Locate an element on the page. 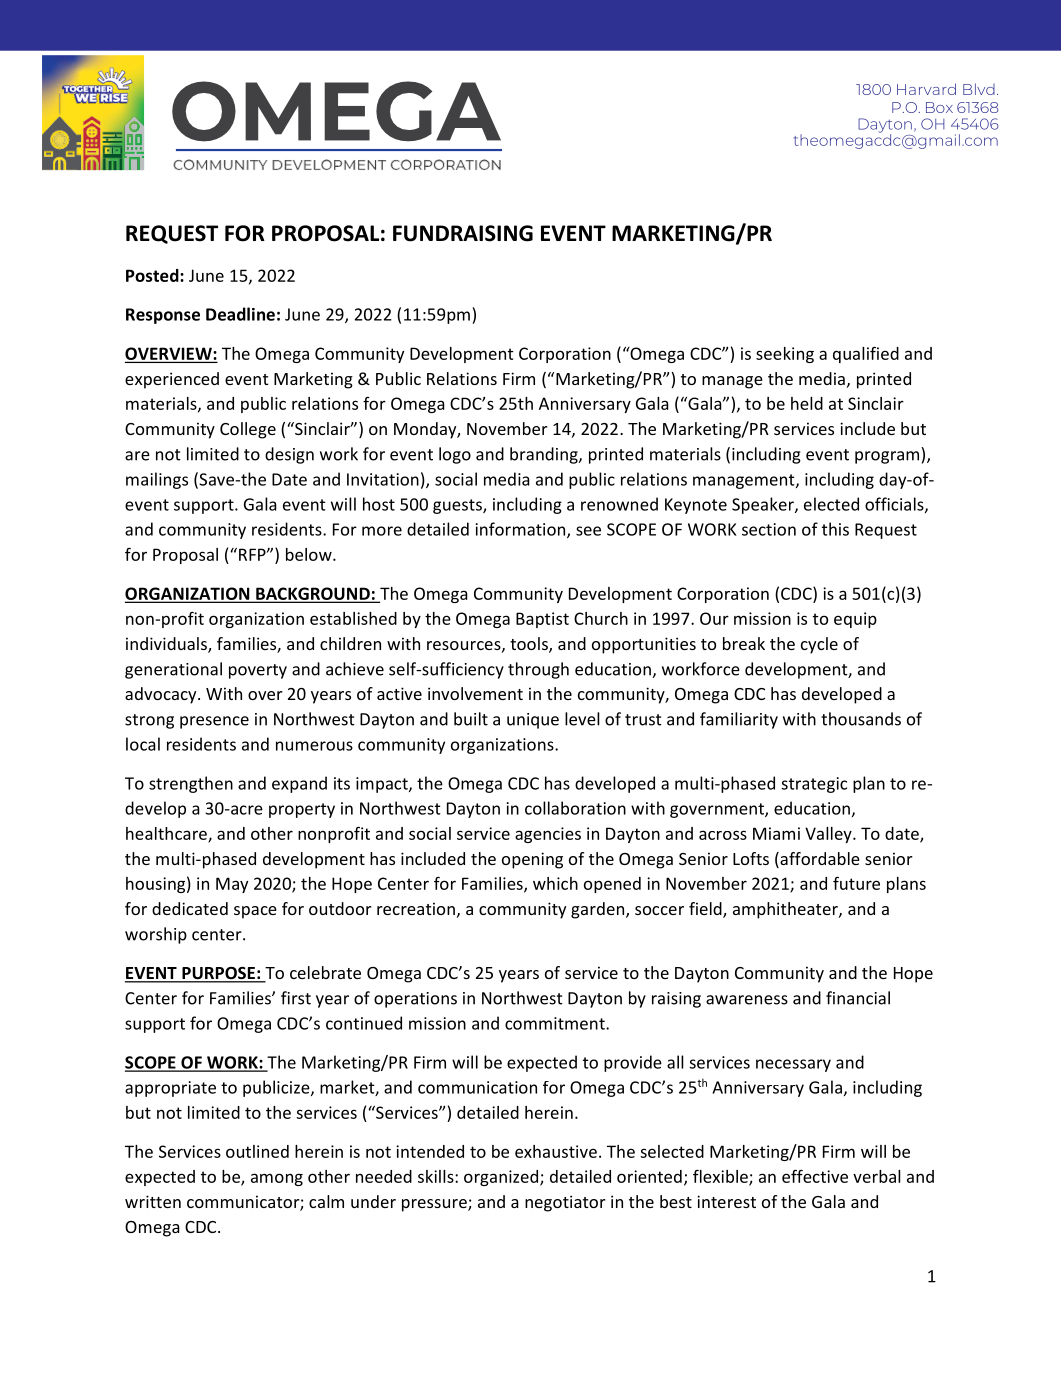 This page has height=1373, width=1061. Posted is located at coordinates (153, 275).
